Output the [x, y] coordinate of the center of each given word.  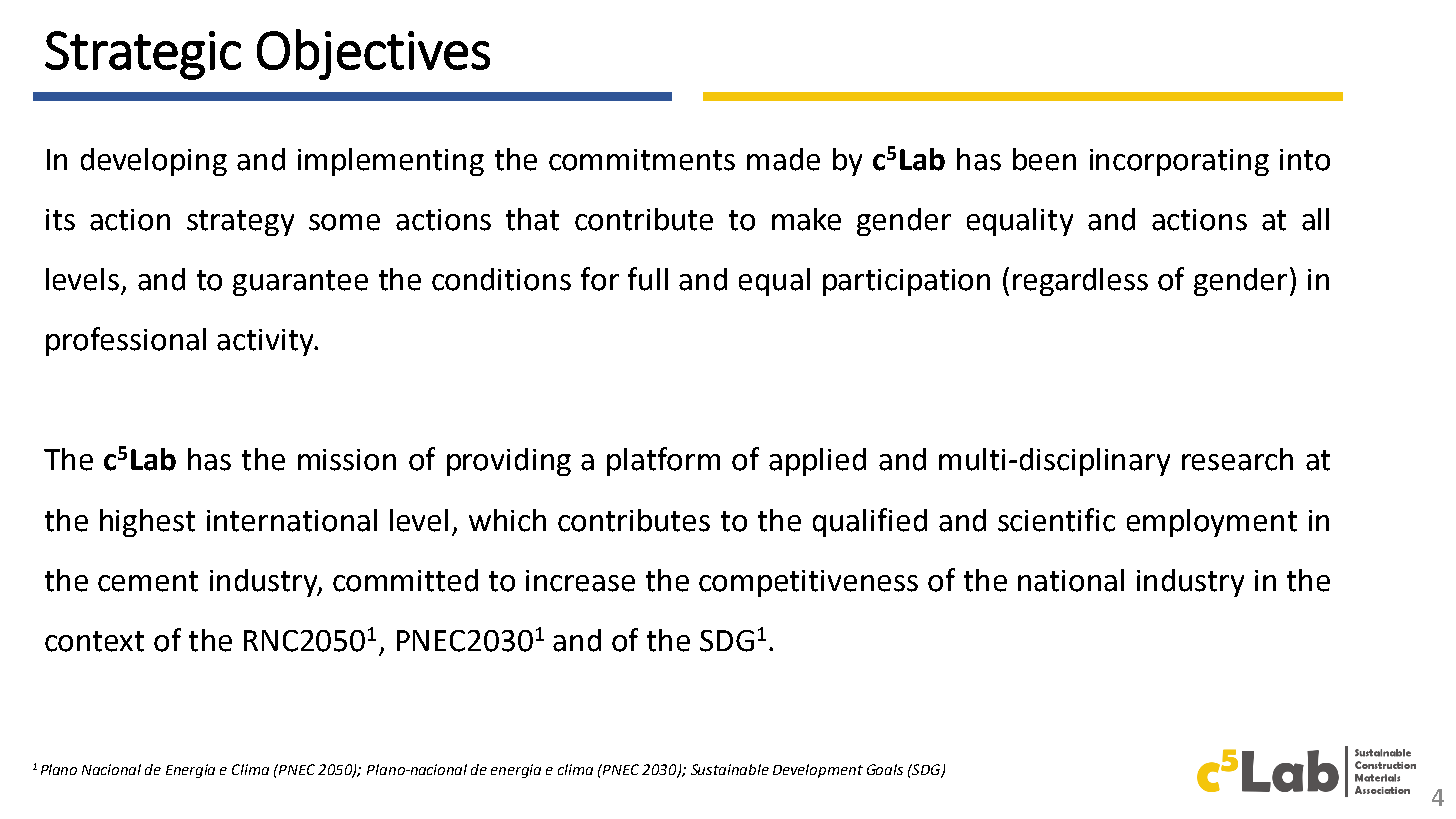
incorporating [1179, 162]
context [94, 641]
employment [1212, 523]
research [1237, 459]
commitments [642, 160]
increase [580, 581]
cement [148, 581]
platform [663, 461]
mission [347, 460]
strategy [240, 223]
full [648, 279]
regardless [1080, 282]
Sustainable [730, 769]
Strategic [143, 55]
